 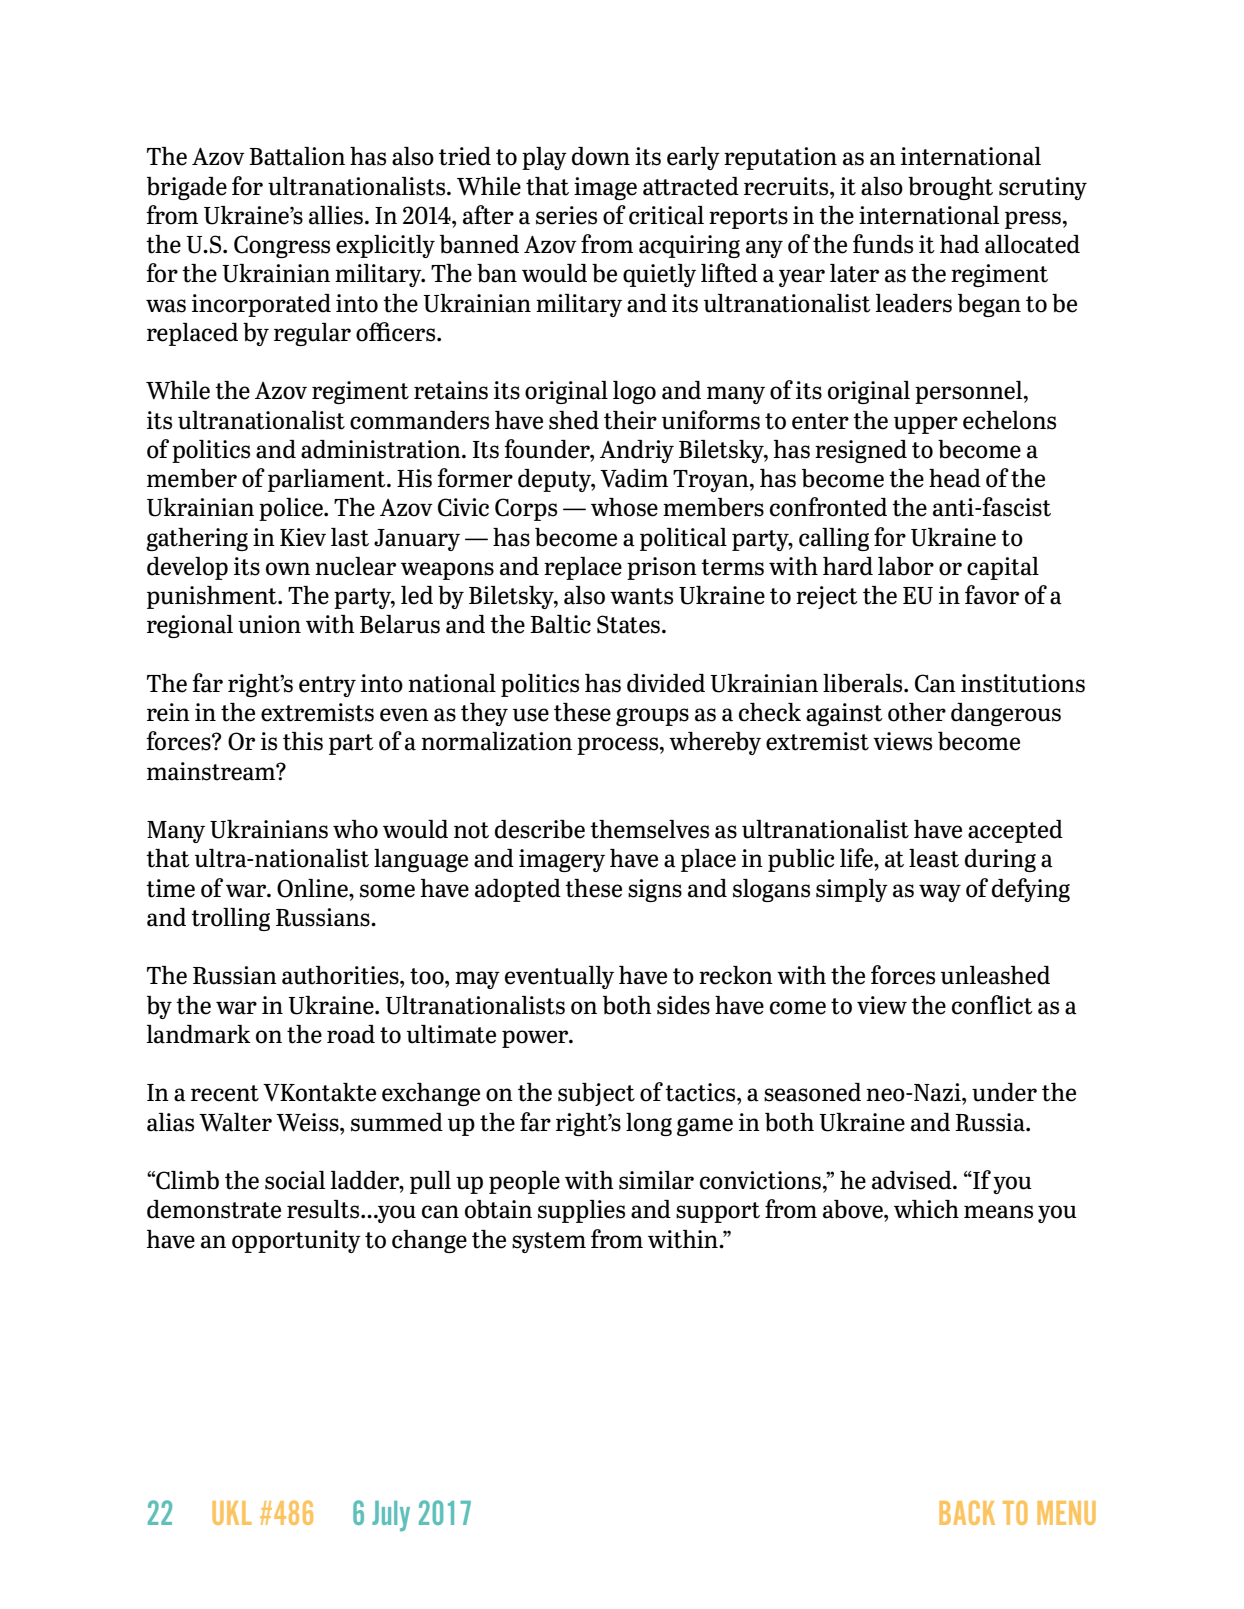 I want to click on least, so click(x=934, y=858).
